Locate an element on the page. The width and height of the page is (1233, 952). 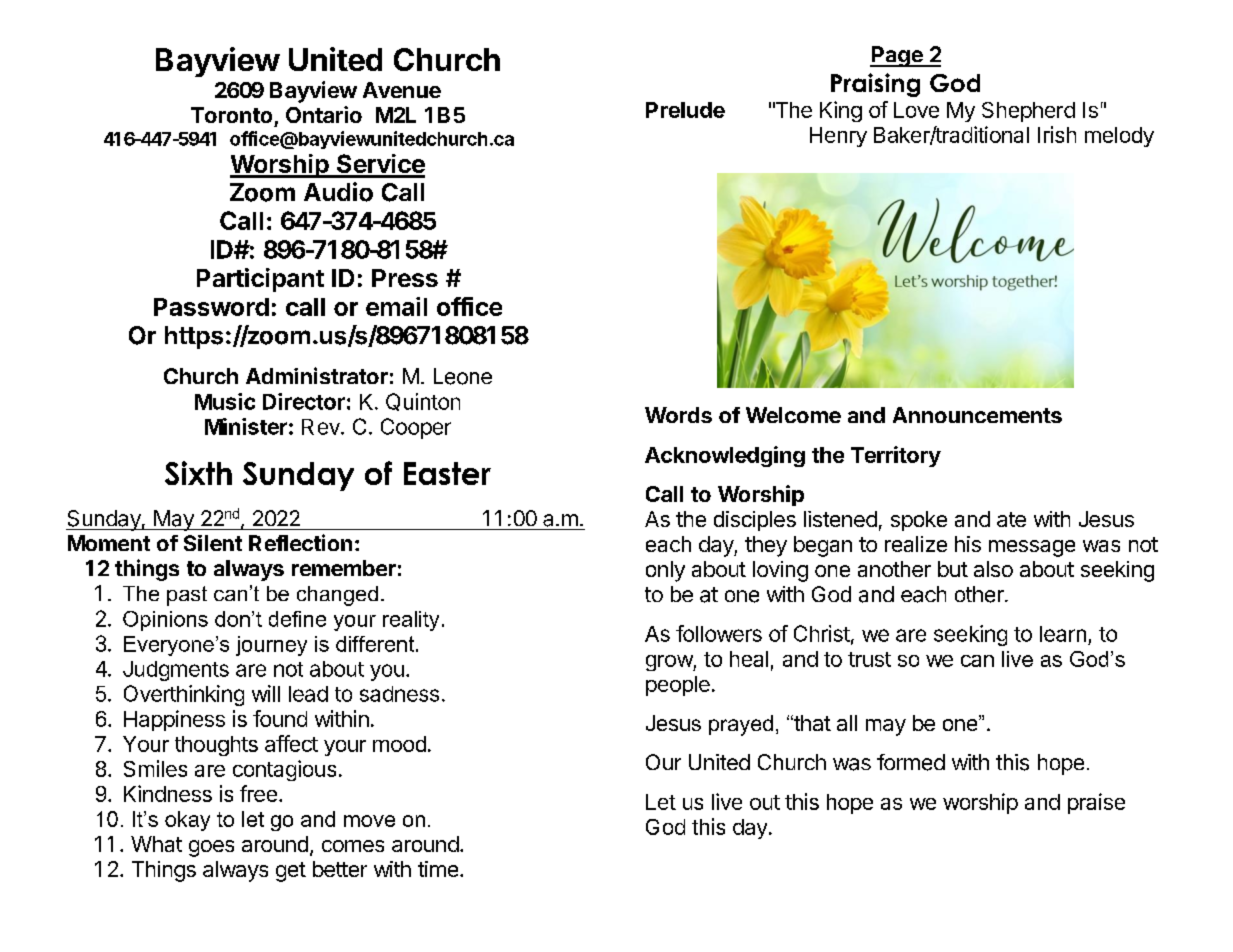
also is located at coordinates (993, 569).
